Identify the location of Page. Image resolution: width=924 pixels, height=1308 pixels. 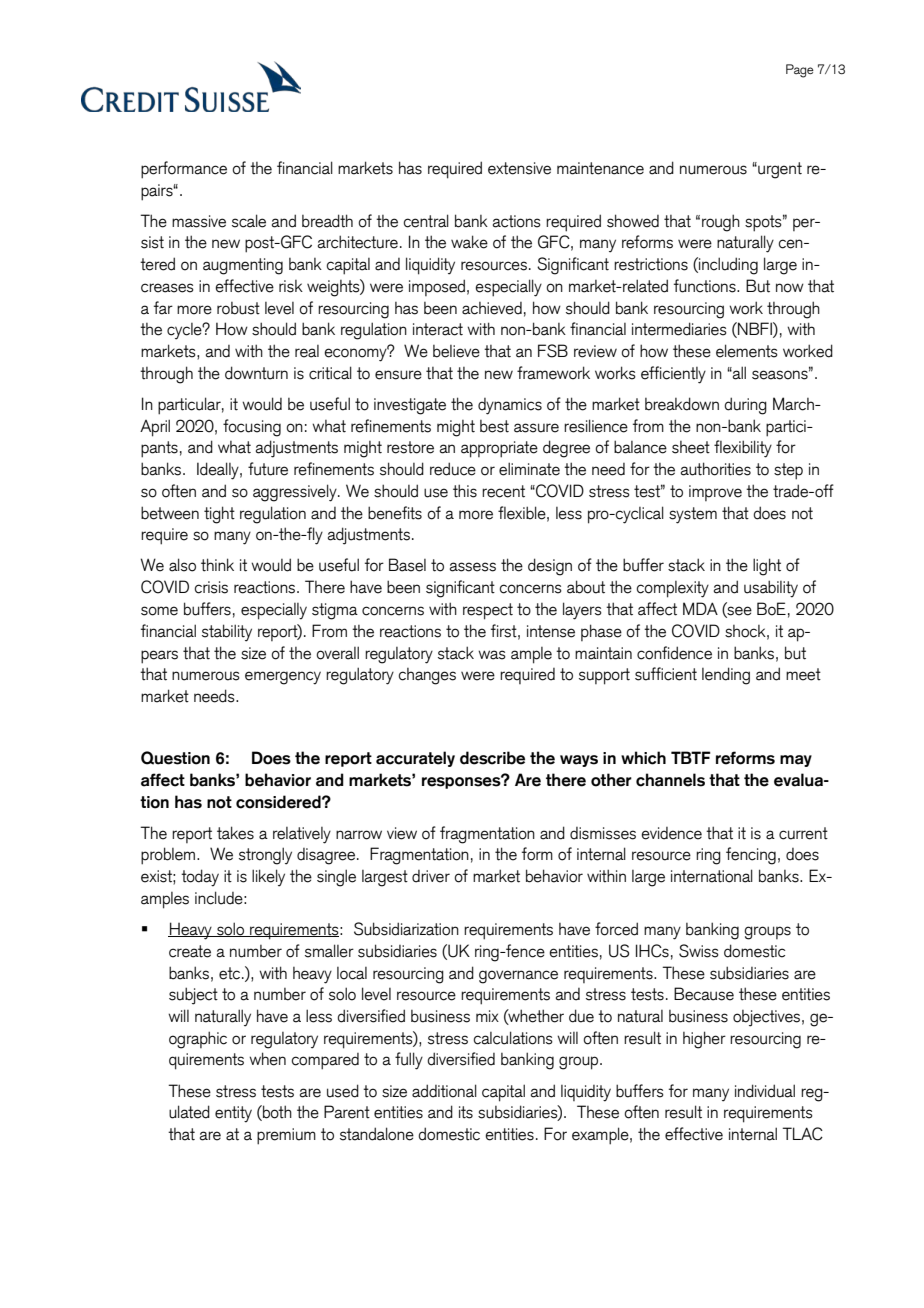
(800, 71).
